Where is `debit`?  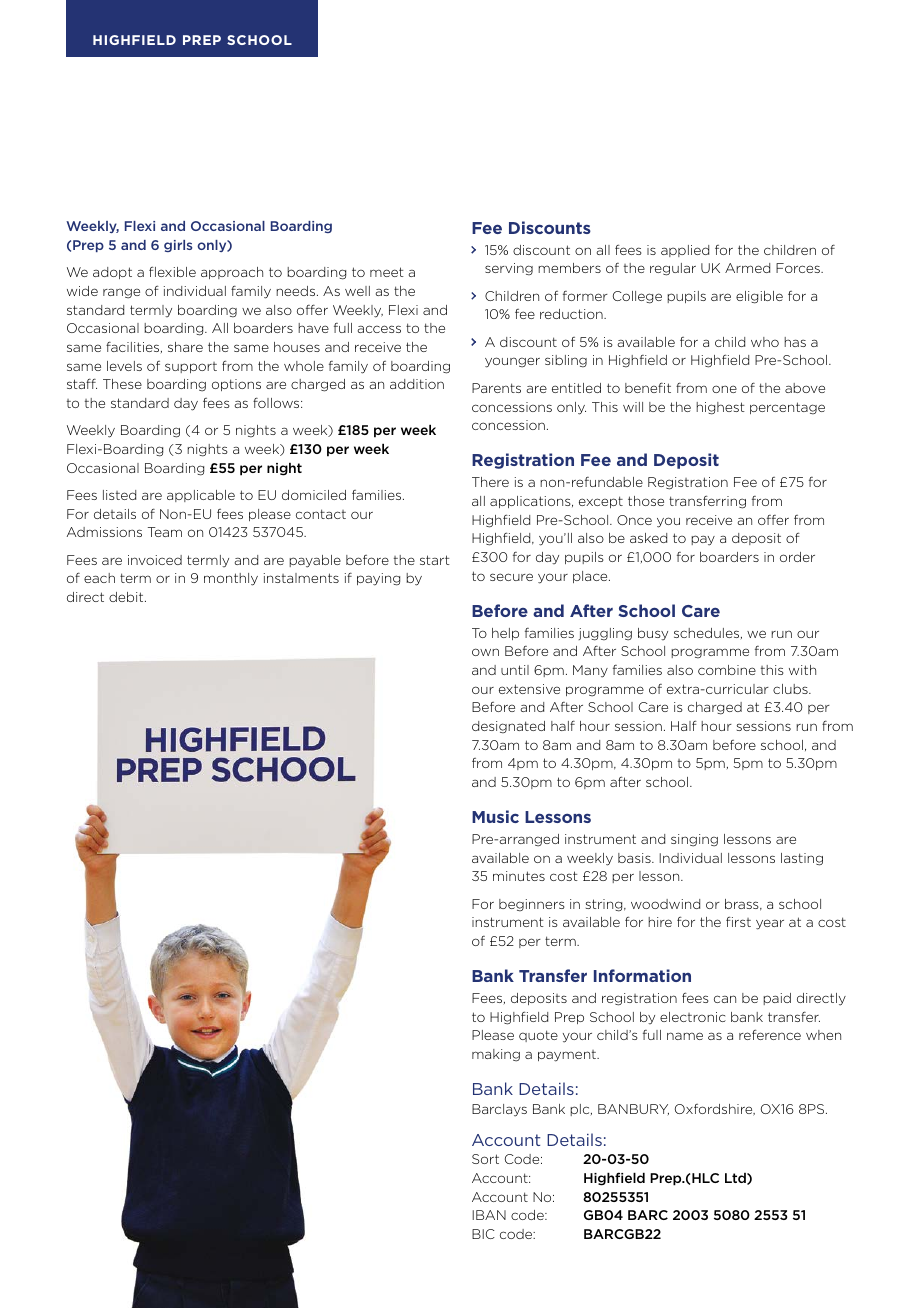 debit is located at coordinates (127, 597).
